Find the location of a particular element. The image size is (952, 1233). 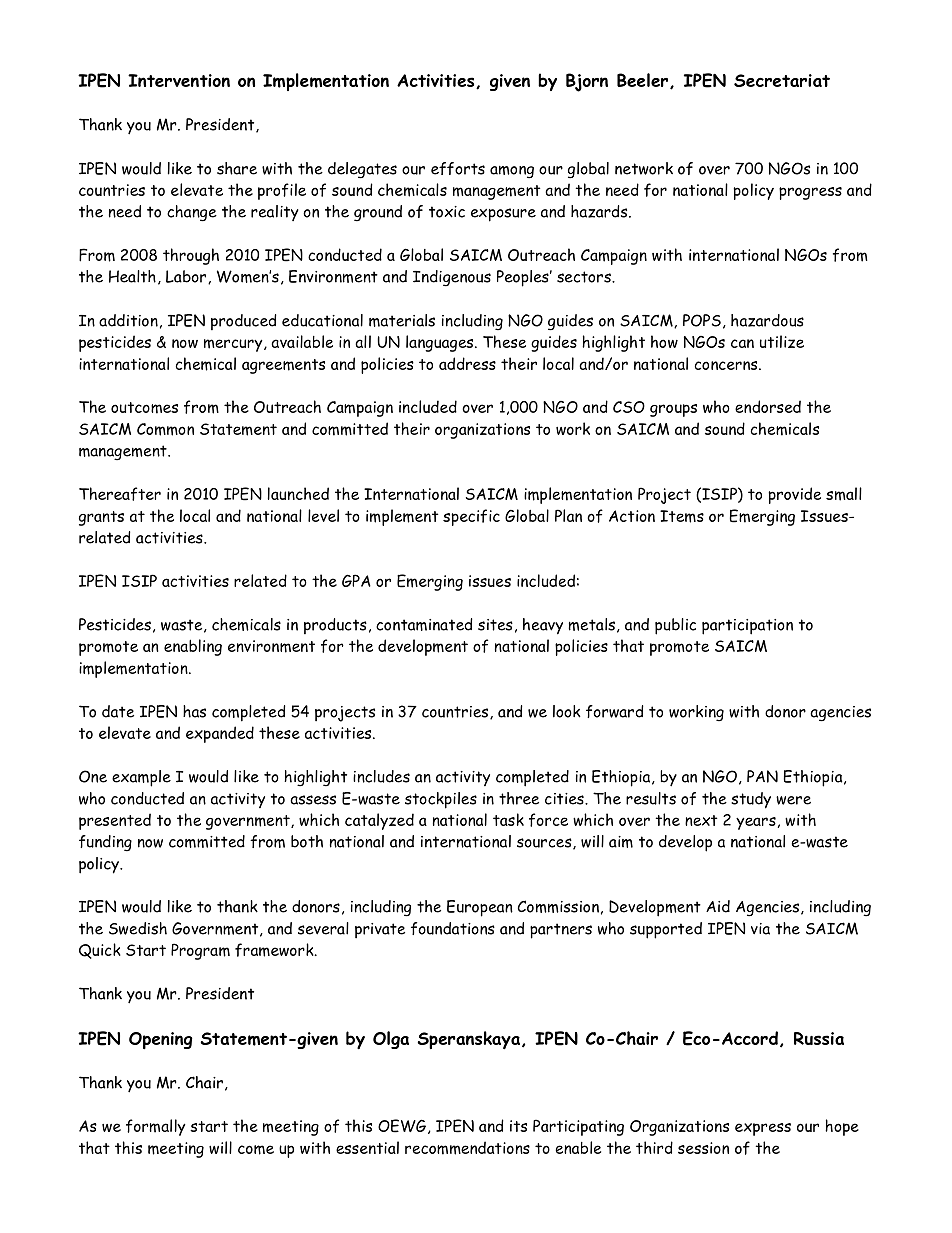

years is located at coordinates (756, 823).
